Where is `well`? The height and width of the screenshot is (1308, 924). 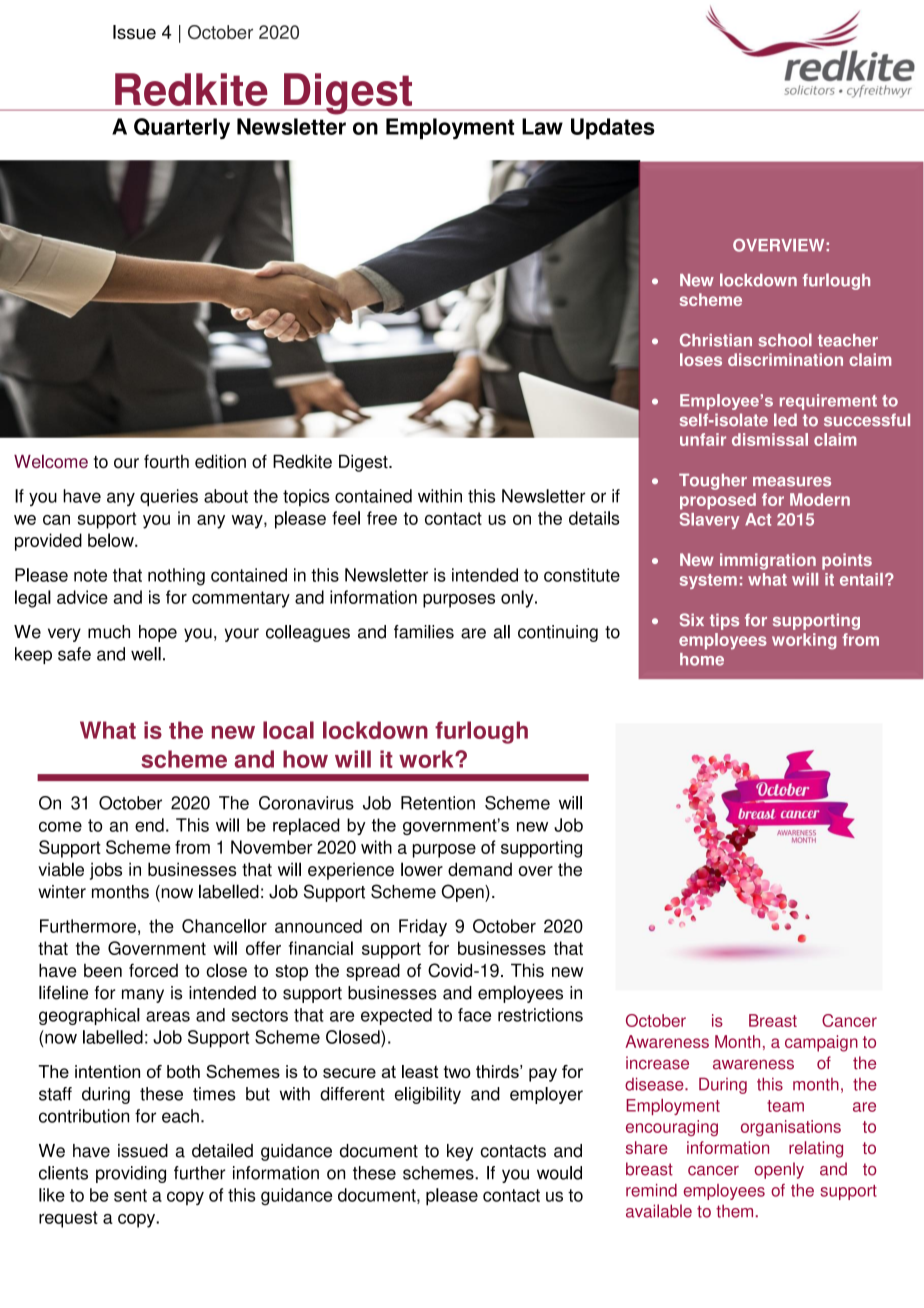
well is located at coordinates (146, 654).
